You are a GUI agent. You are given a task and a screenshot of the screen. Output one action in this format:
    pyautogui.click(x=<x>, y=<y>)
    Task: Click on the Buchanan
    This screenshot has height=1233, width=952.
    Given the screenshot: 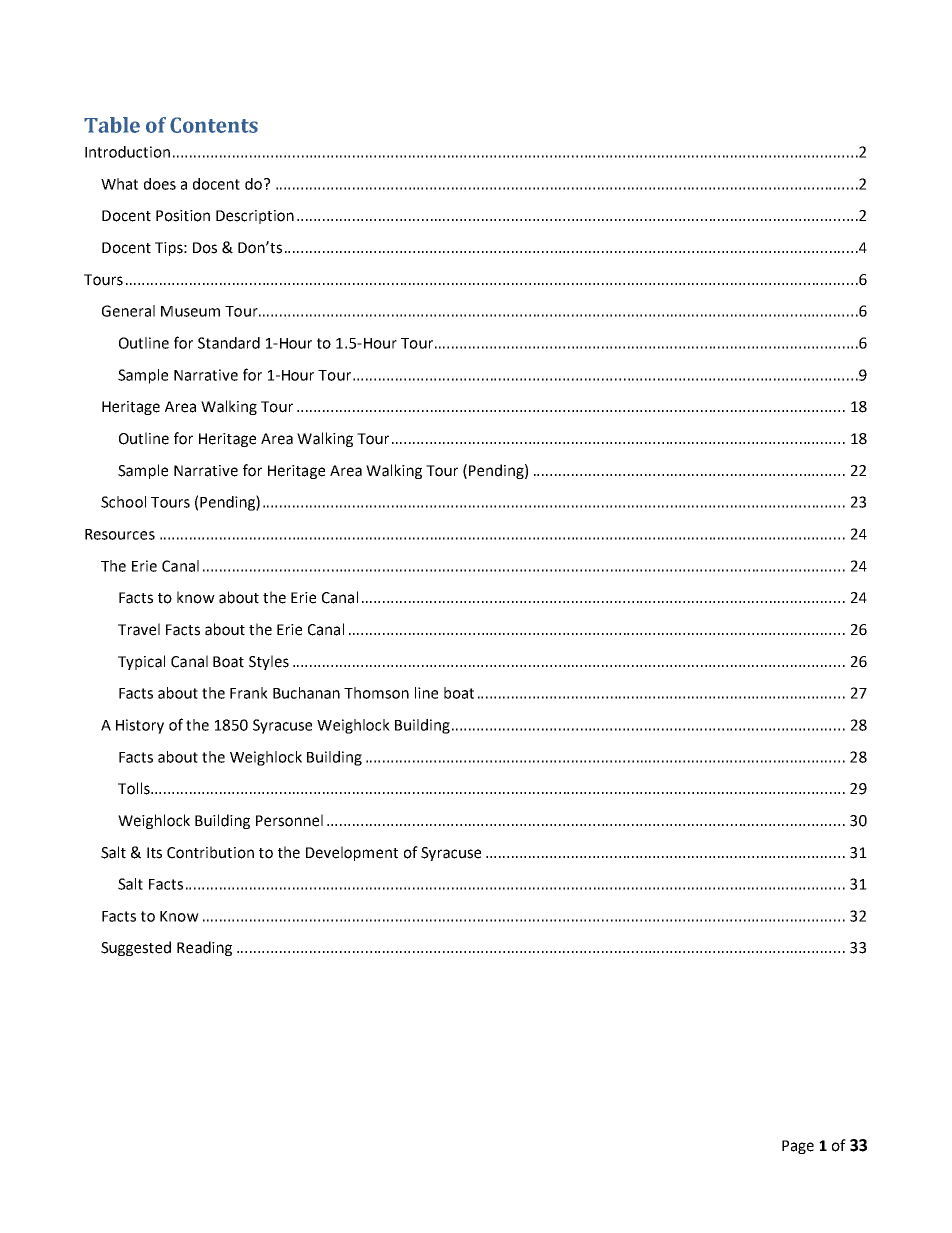 What is the action you would take?
    pyautogui.click(x=306, y=693)
